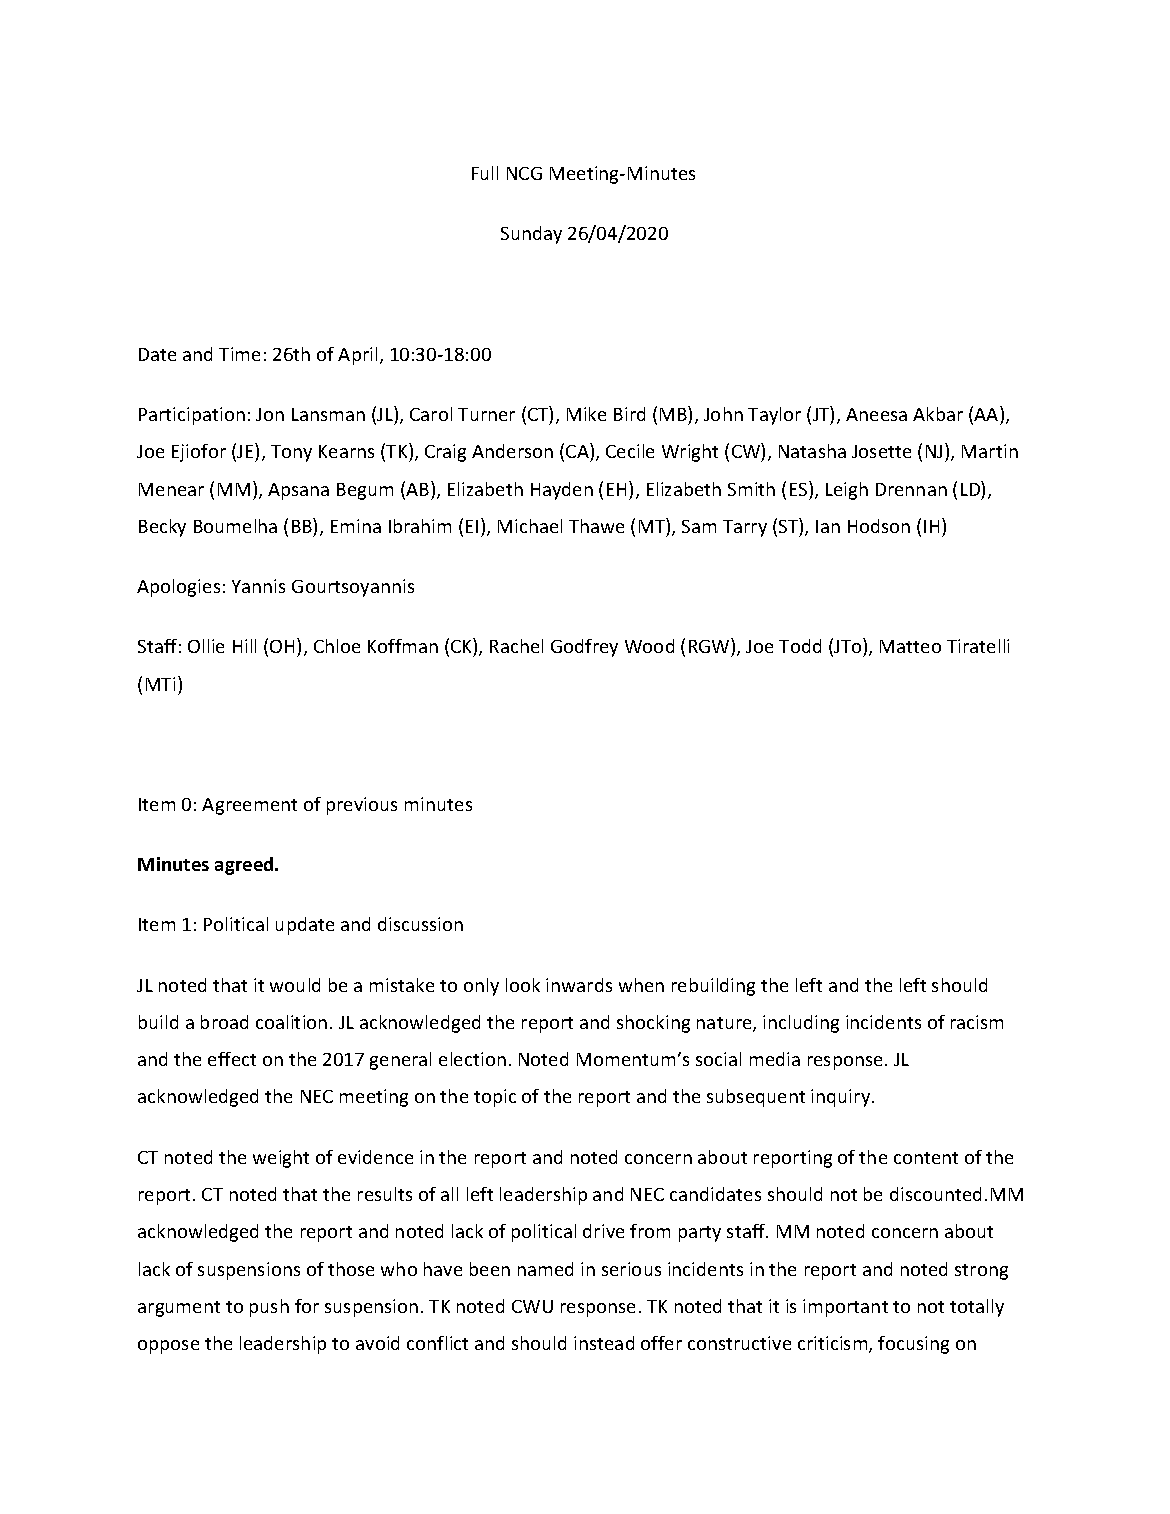 Image resolution: width=1170 pixels, height=1514 pixels. I want to click on Hodson, so click(879, 526).
